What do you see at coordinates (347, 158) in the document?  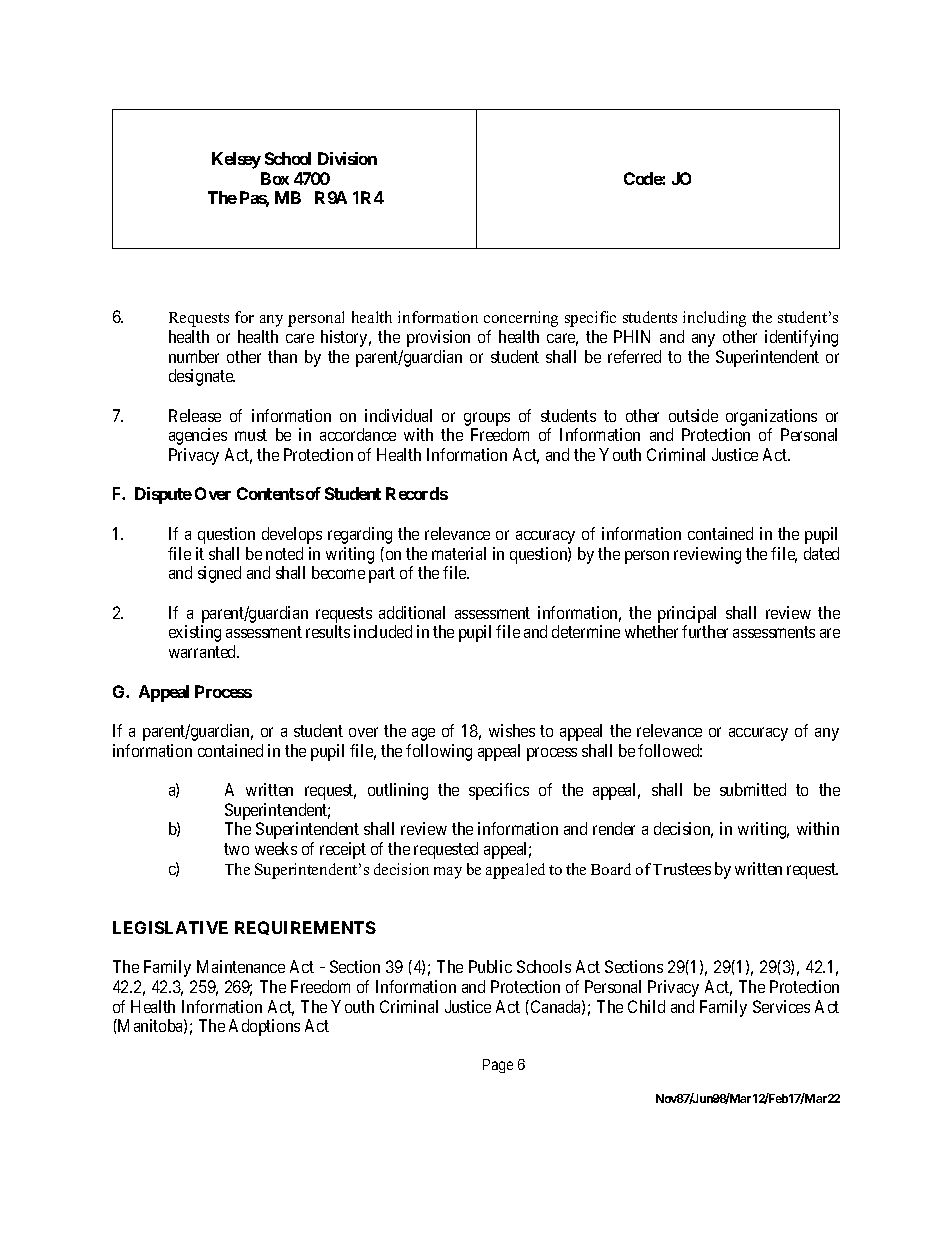 I see `Division` at bounding box center [347, 158].
